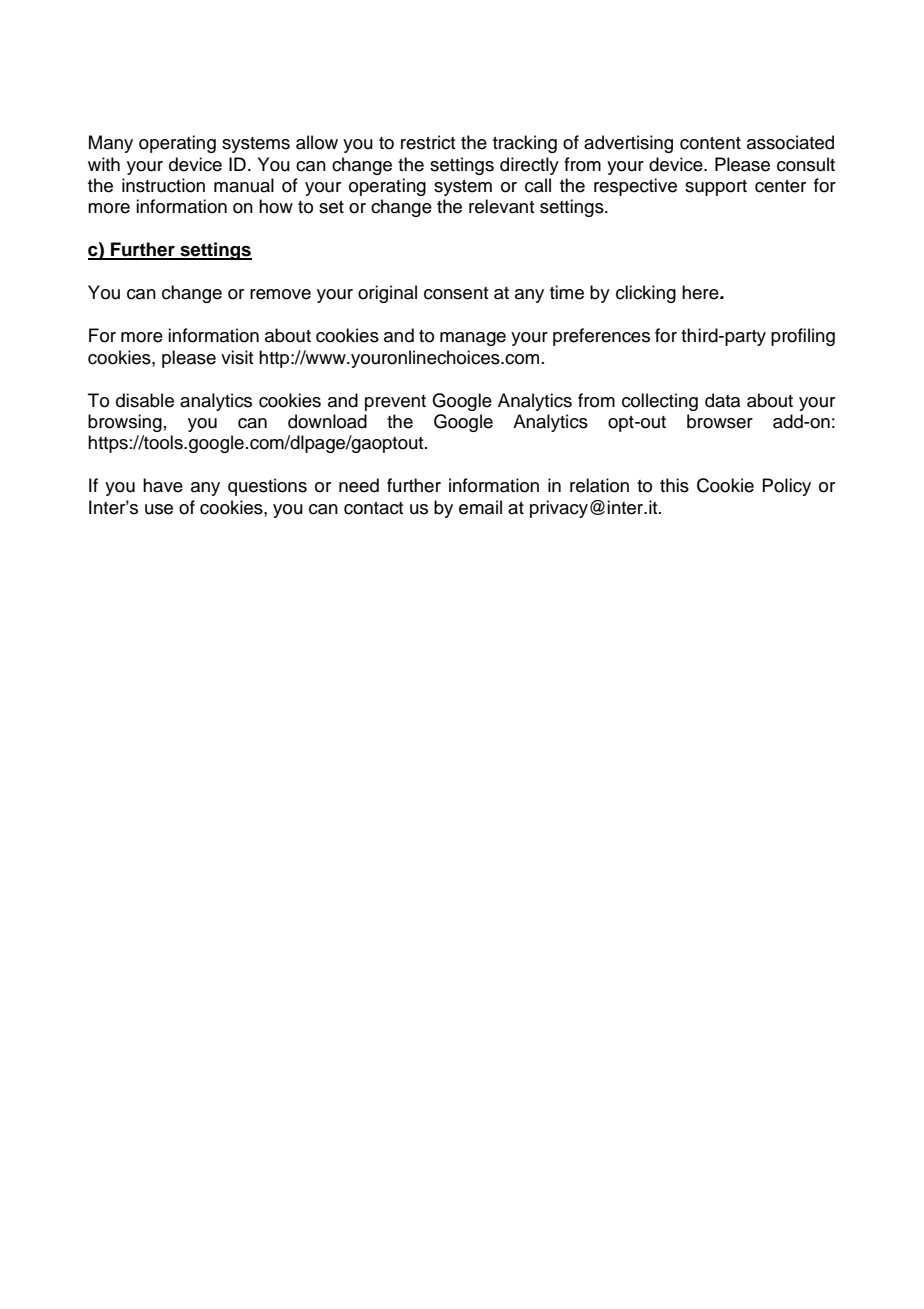 The height and width of the page is (1309, 924). Describe the element at coordinates (428, 142) in the page. I see `restrict` at that location.
